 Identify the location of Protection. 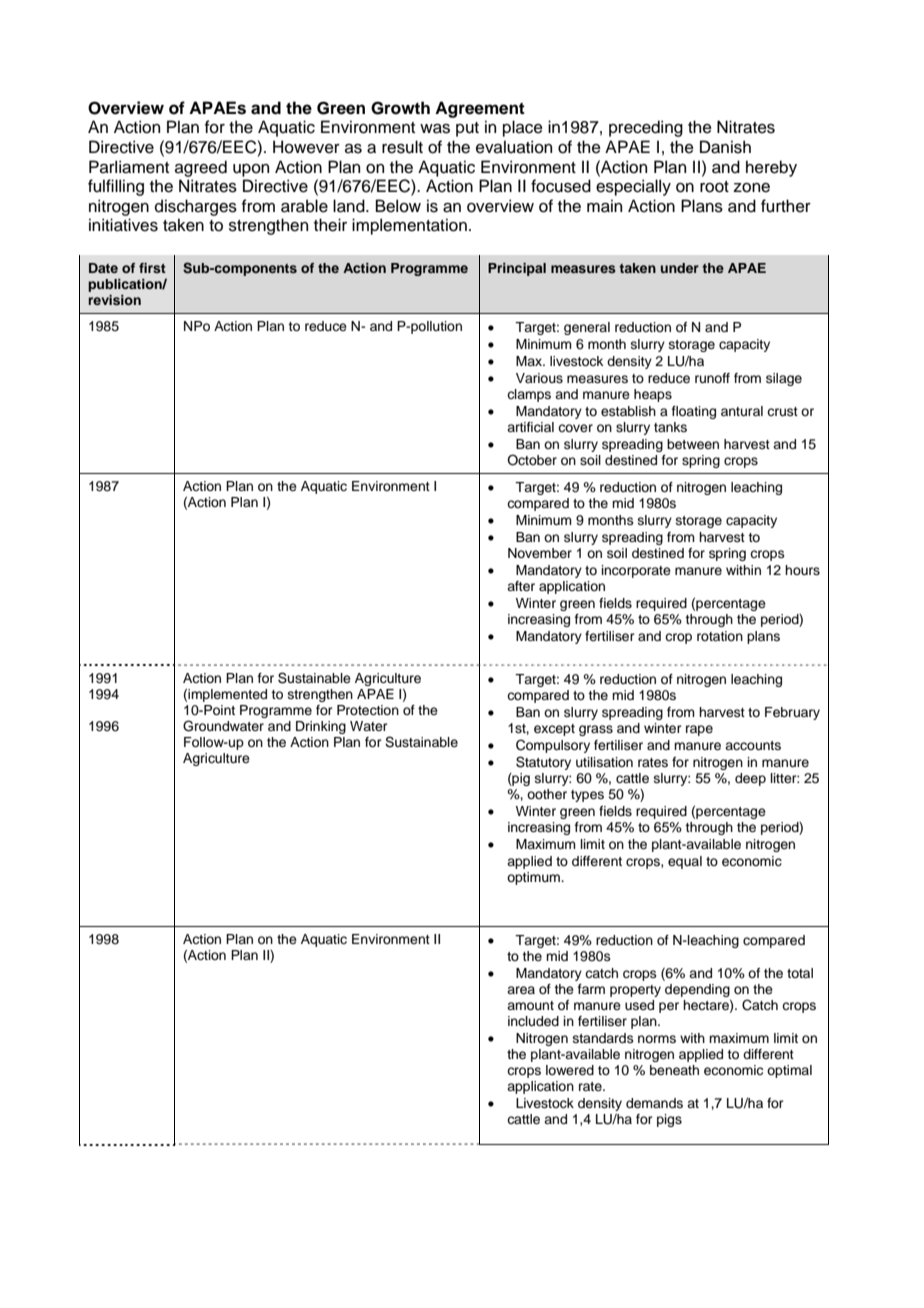
(368, 710).
